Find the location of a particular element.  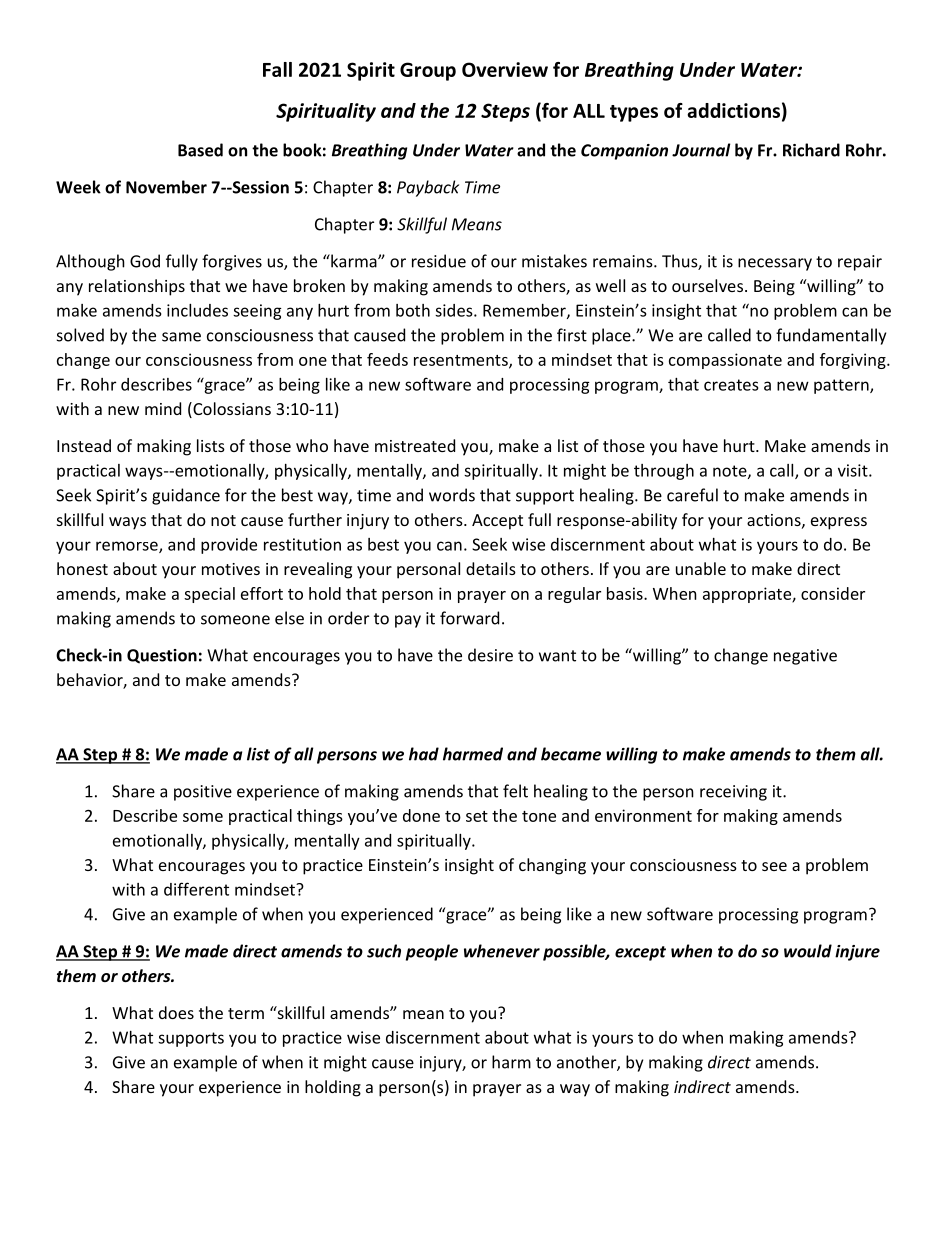

people is located at coordinates (432, 952).
